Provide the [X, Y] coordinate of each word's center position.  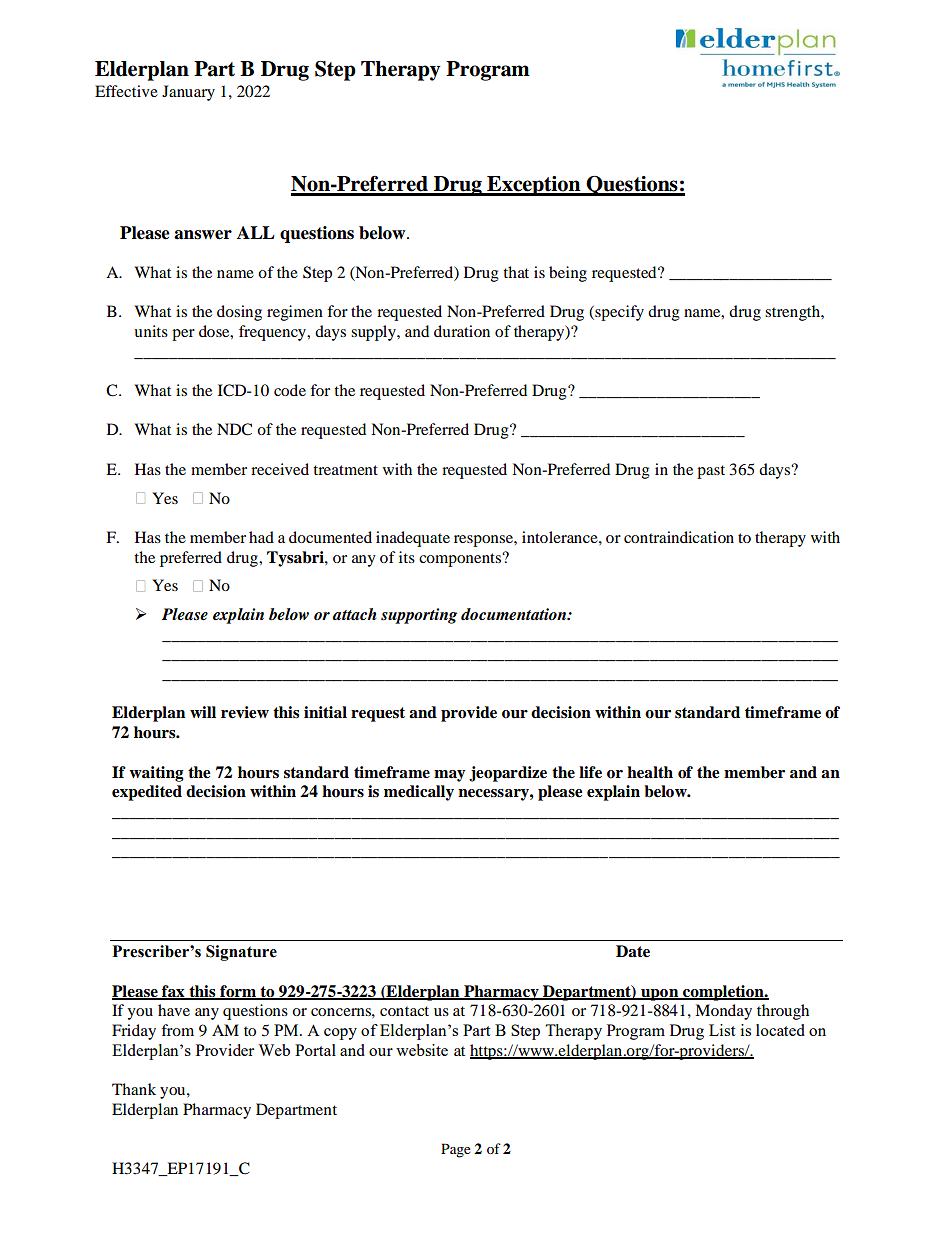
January [188, 93]
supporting [419, 616]
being [568, 274]
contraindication [679, 537]
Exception [534, 186]
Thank [134, 1089]
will [203, 712]
